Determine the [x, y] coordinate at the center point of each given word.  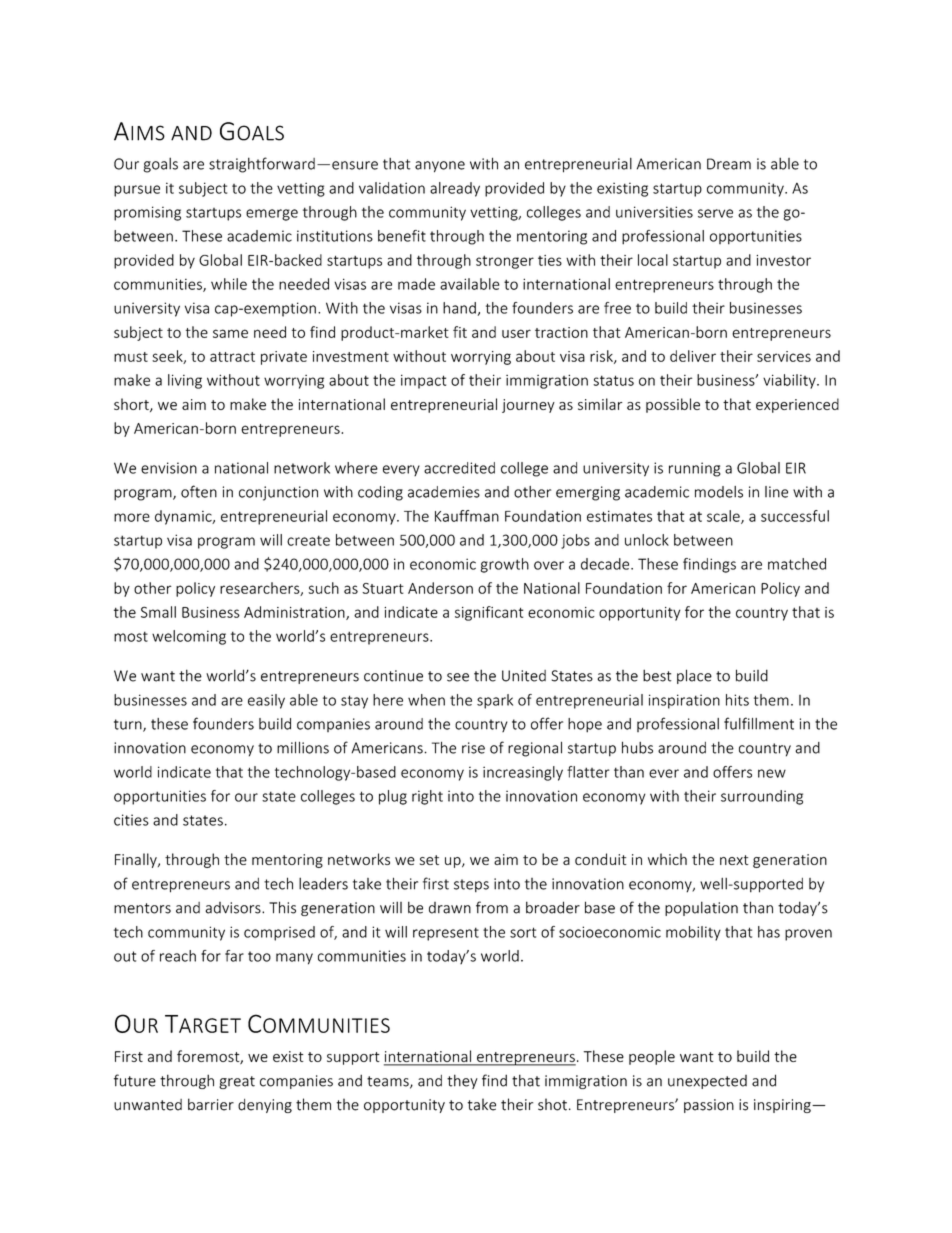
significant [489, 613]
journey [528, 406]
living [185, 381]
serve [715, 213]
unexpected [707, 1082]
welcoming [189, 637]
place [694, 676]
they [462, 1081]
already [455, 189]
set [429, 860]
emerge [272, 215]
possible [673, 405]
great [237, 1082]
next [734, 860]
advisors [234, 908]
